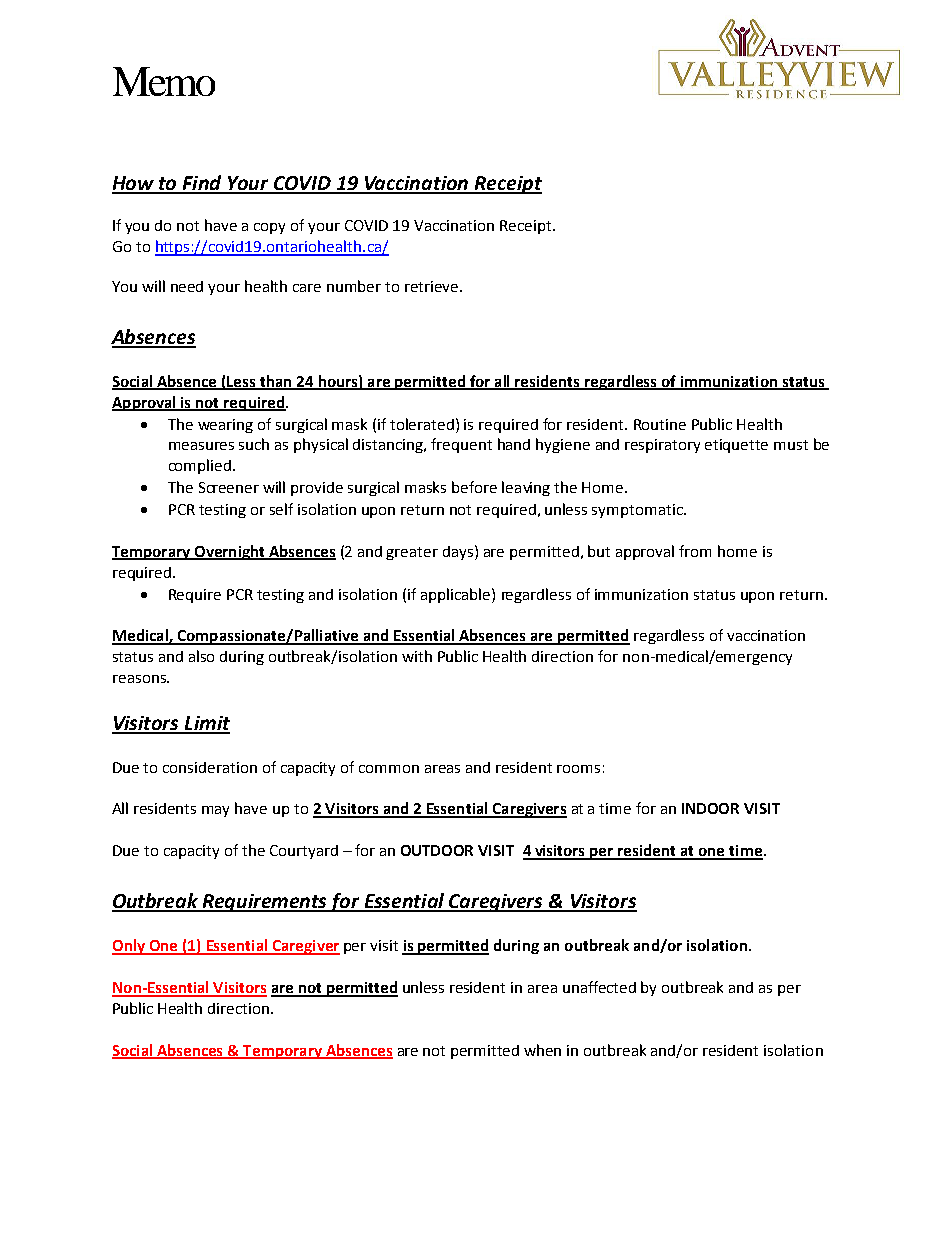  Describe the element at coordinates (417, 656) in the page. I see `with` at that location.
